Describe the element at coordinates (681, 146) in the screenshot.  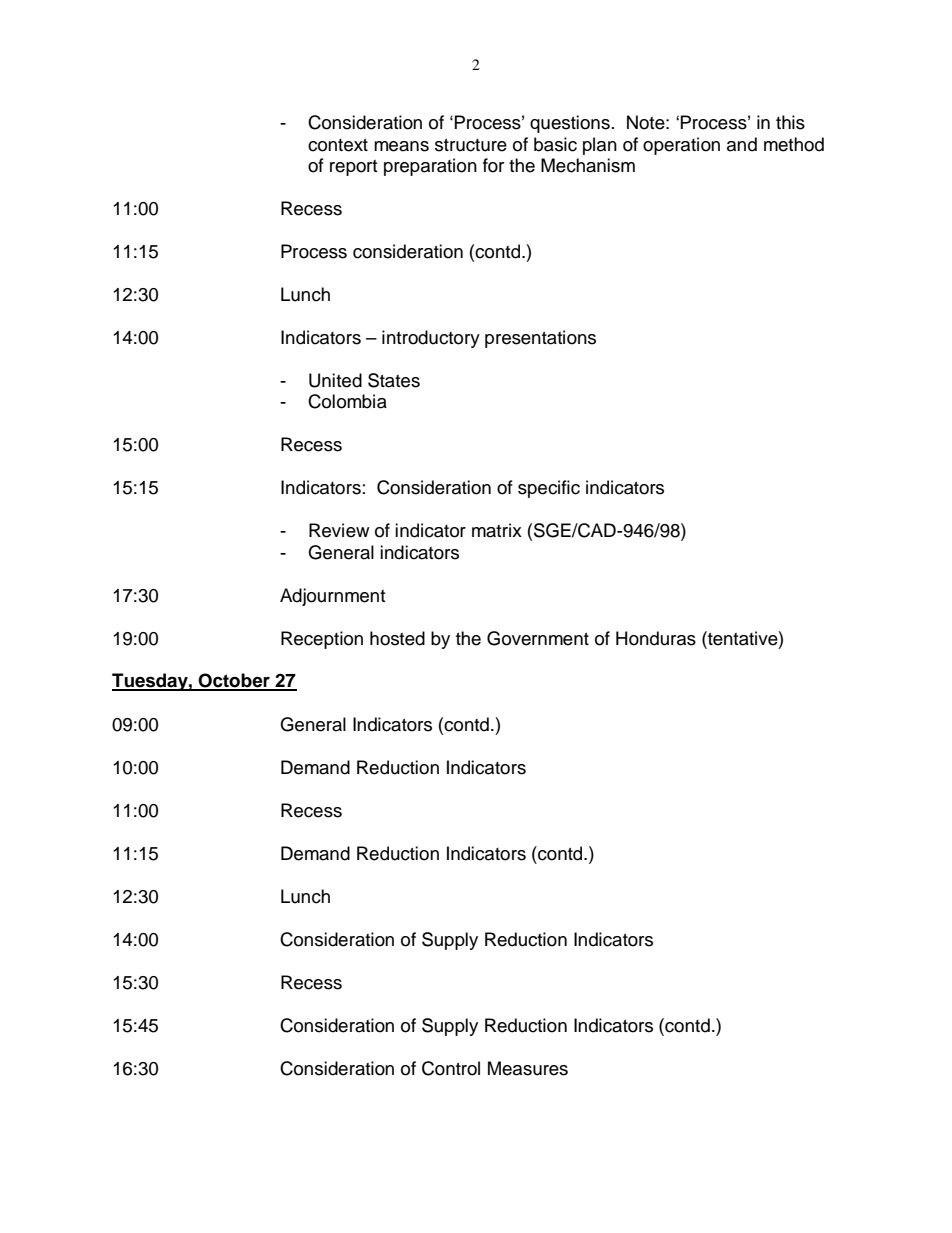
I see `operation` at that location.
